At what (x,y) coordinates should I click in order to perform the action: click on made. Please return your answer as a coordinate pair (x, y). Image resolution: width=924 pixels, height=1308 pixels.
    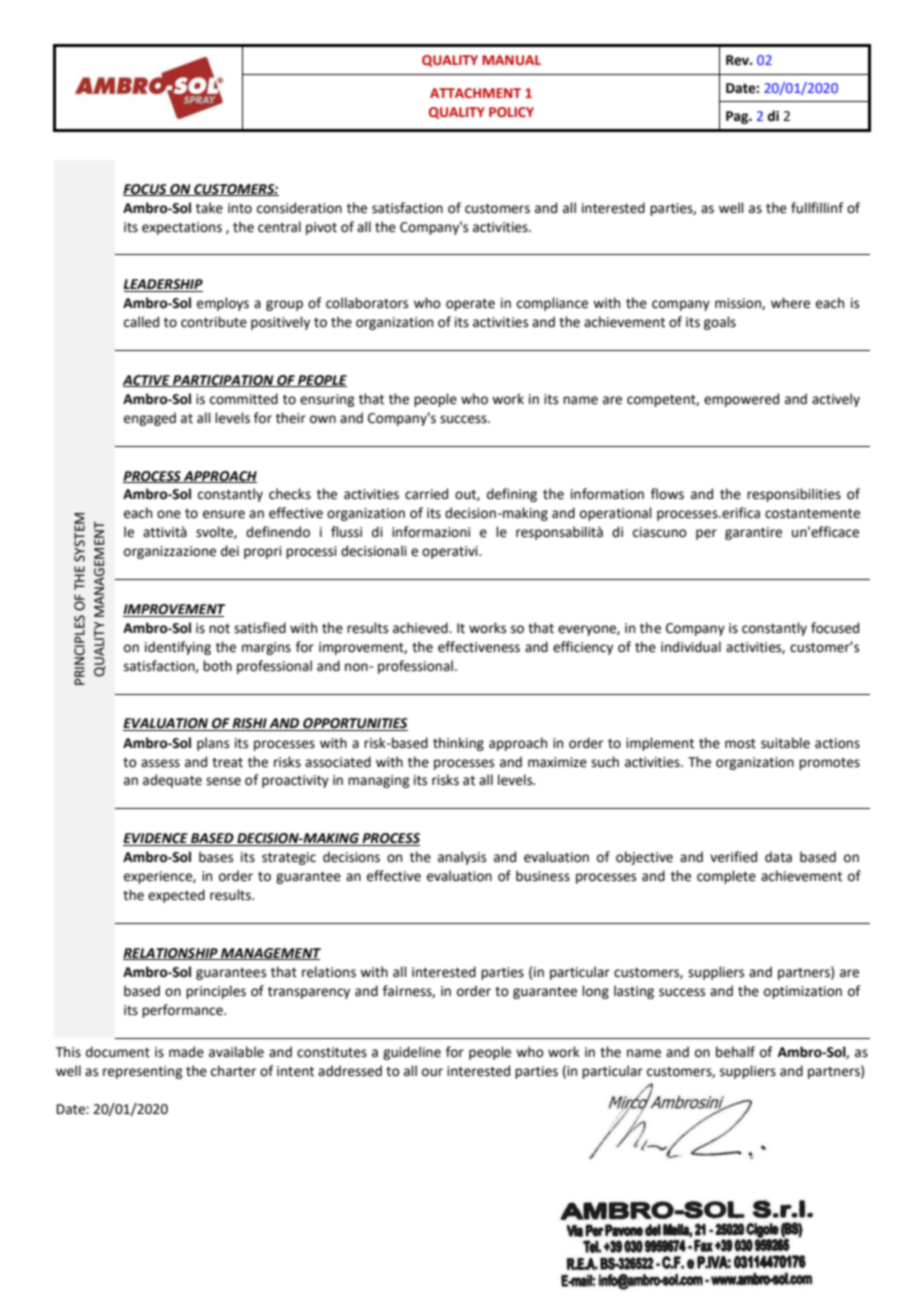
    Looking at the image, I should click on (186, 1052).
